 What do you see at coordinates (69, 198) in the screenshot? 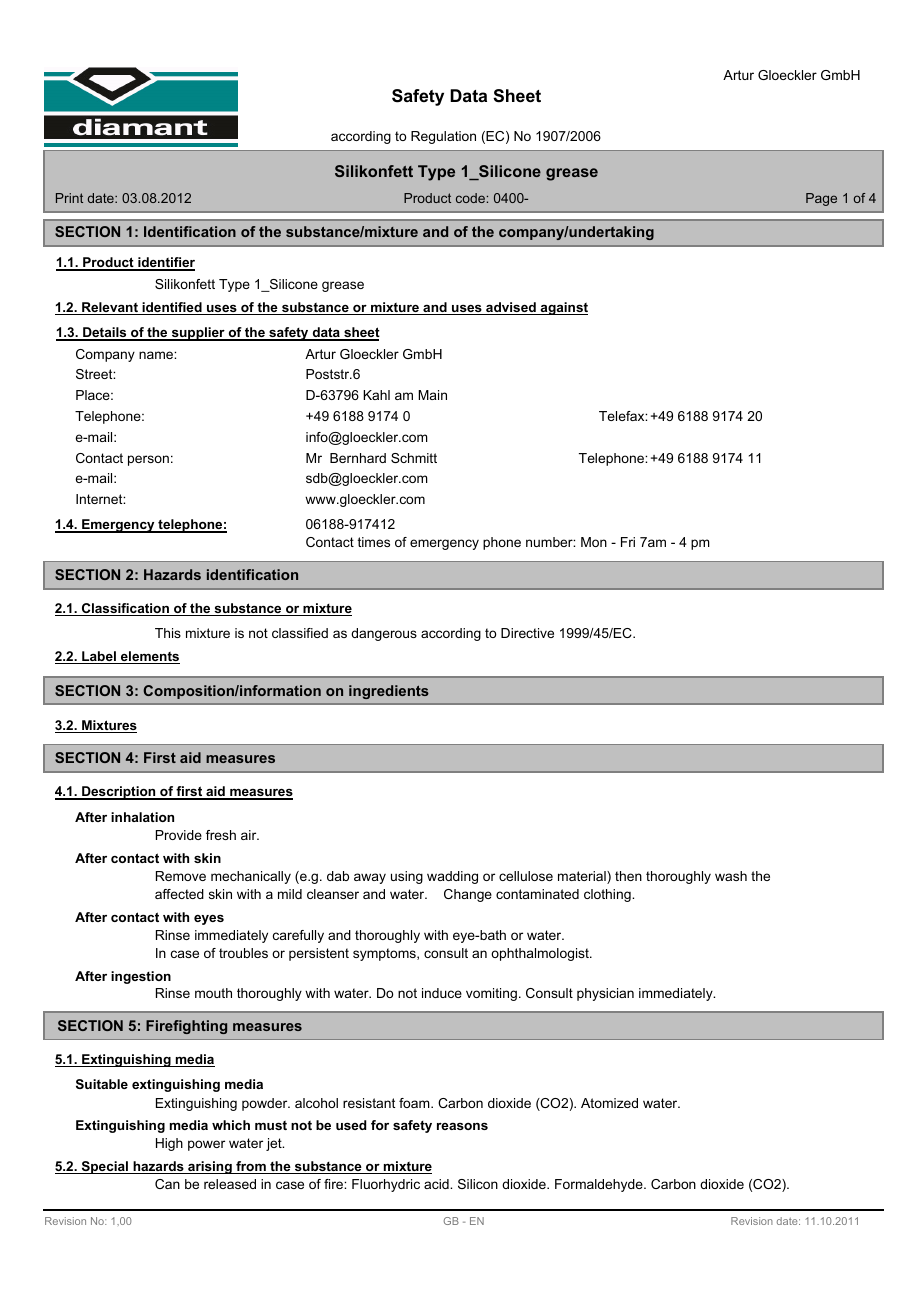
I see `Print` at bounding box center [69, 198].
